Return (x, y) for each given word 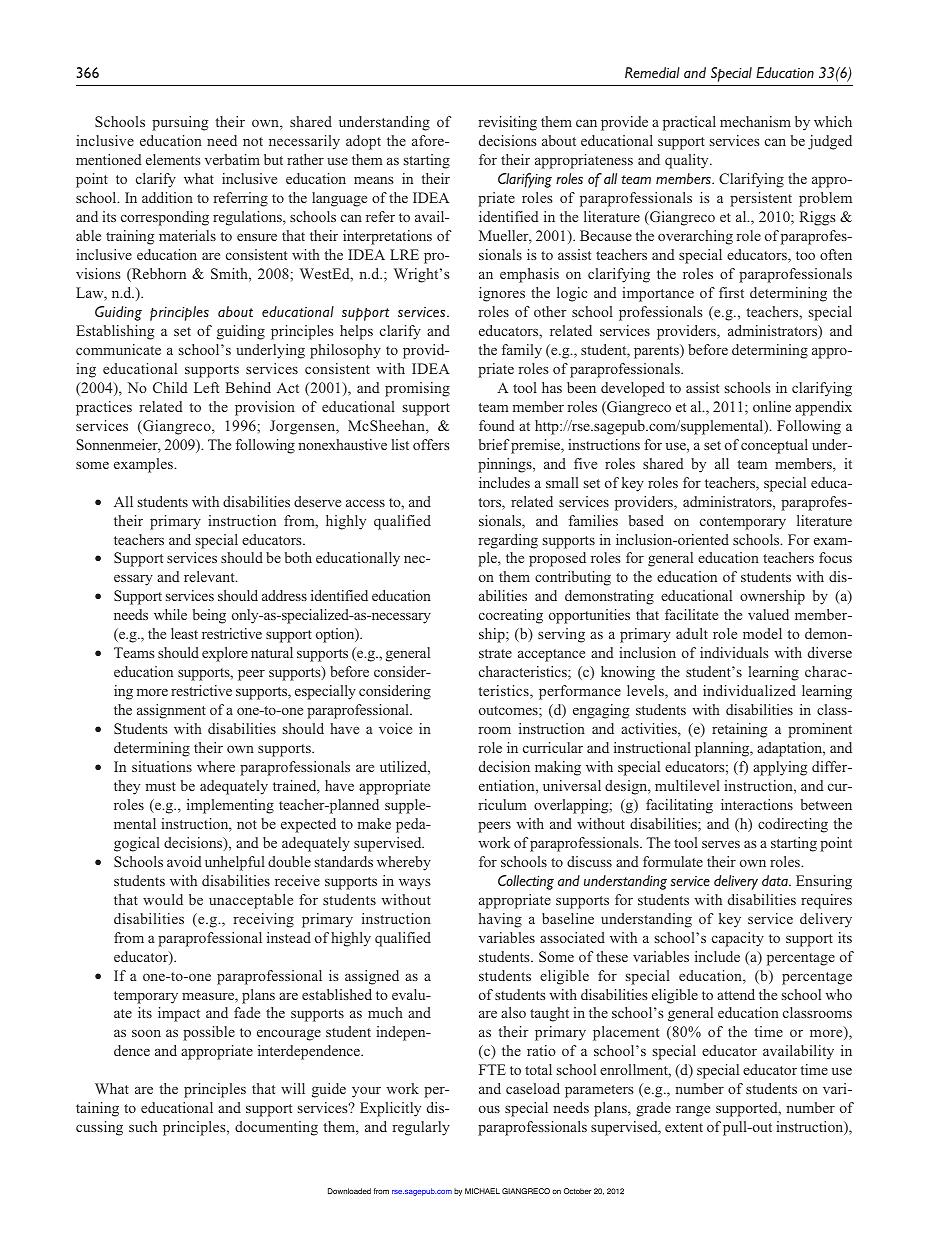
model (762, 633)
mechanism (755, 121)
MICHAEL (482, 1191)
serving (561, 635)
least (184, 633)
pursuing (180, 123)
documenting (276, 1128)
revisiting (507, 123)
